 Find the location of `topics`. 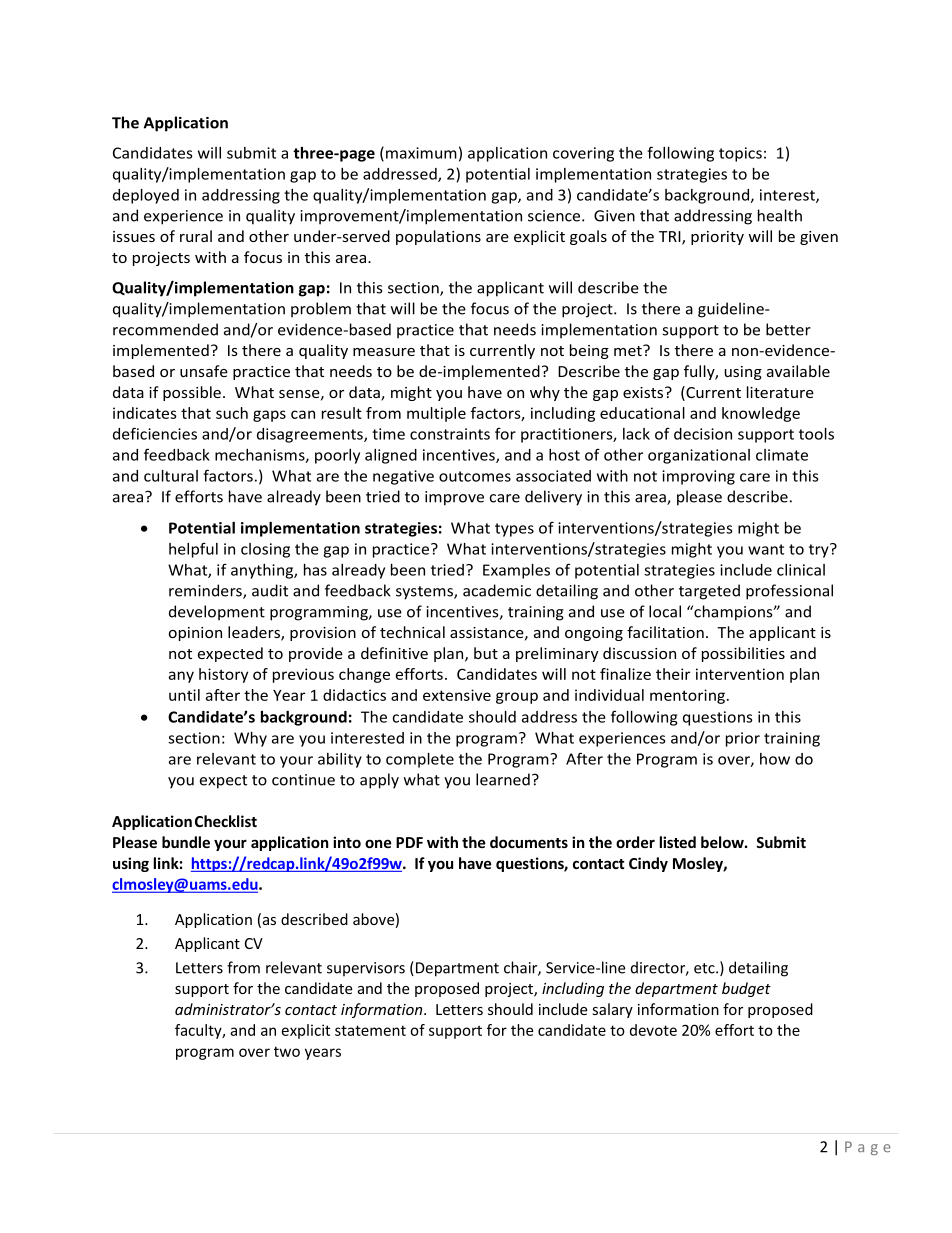

topics is located at coordinates (740, 154).
